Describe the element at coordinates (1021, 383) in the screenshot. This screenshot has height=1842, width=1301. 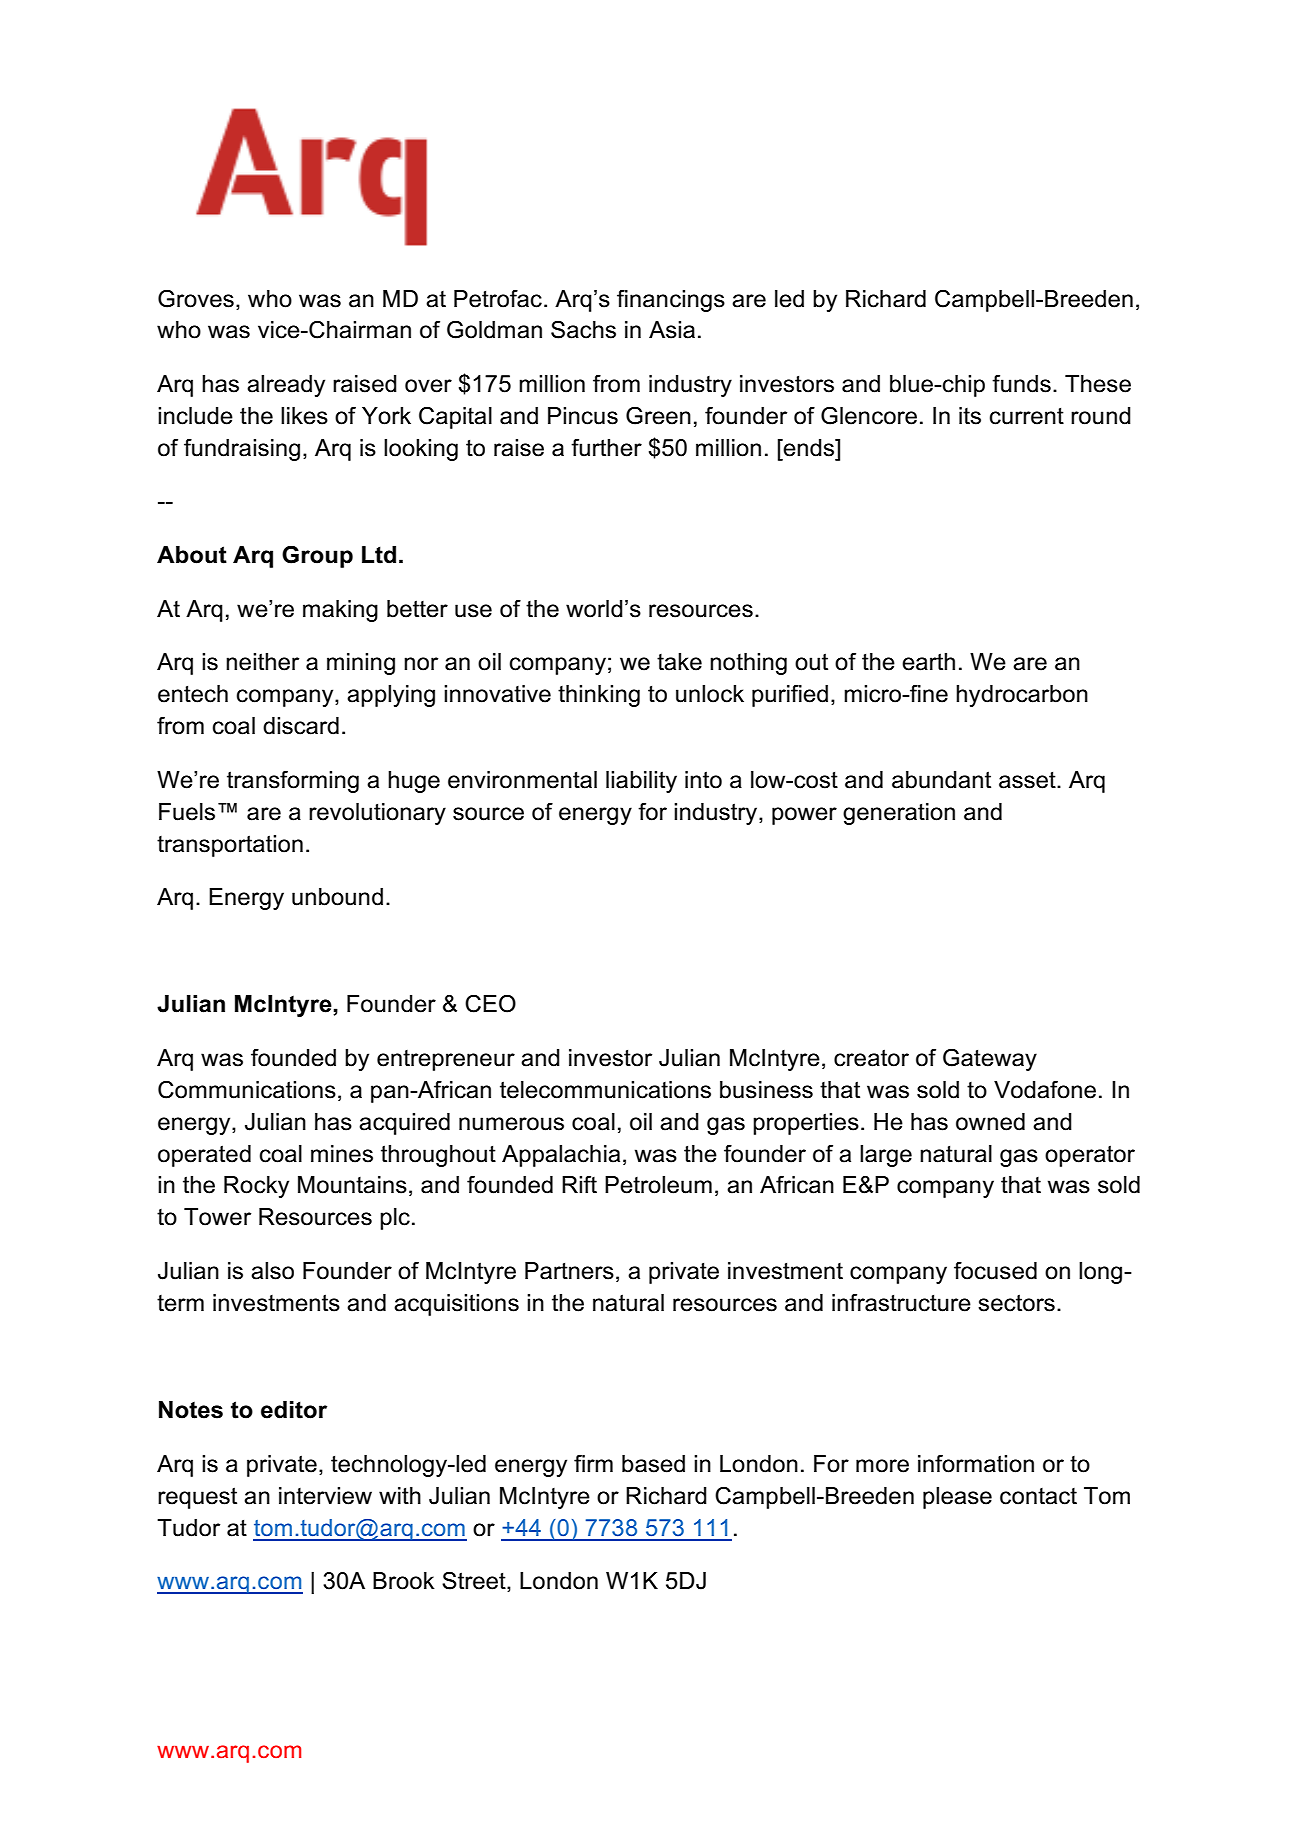
I see `funds` at that location.
